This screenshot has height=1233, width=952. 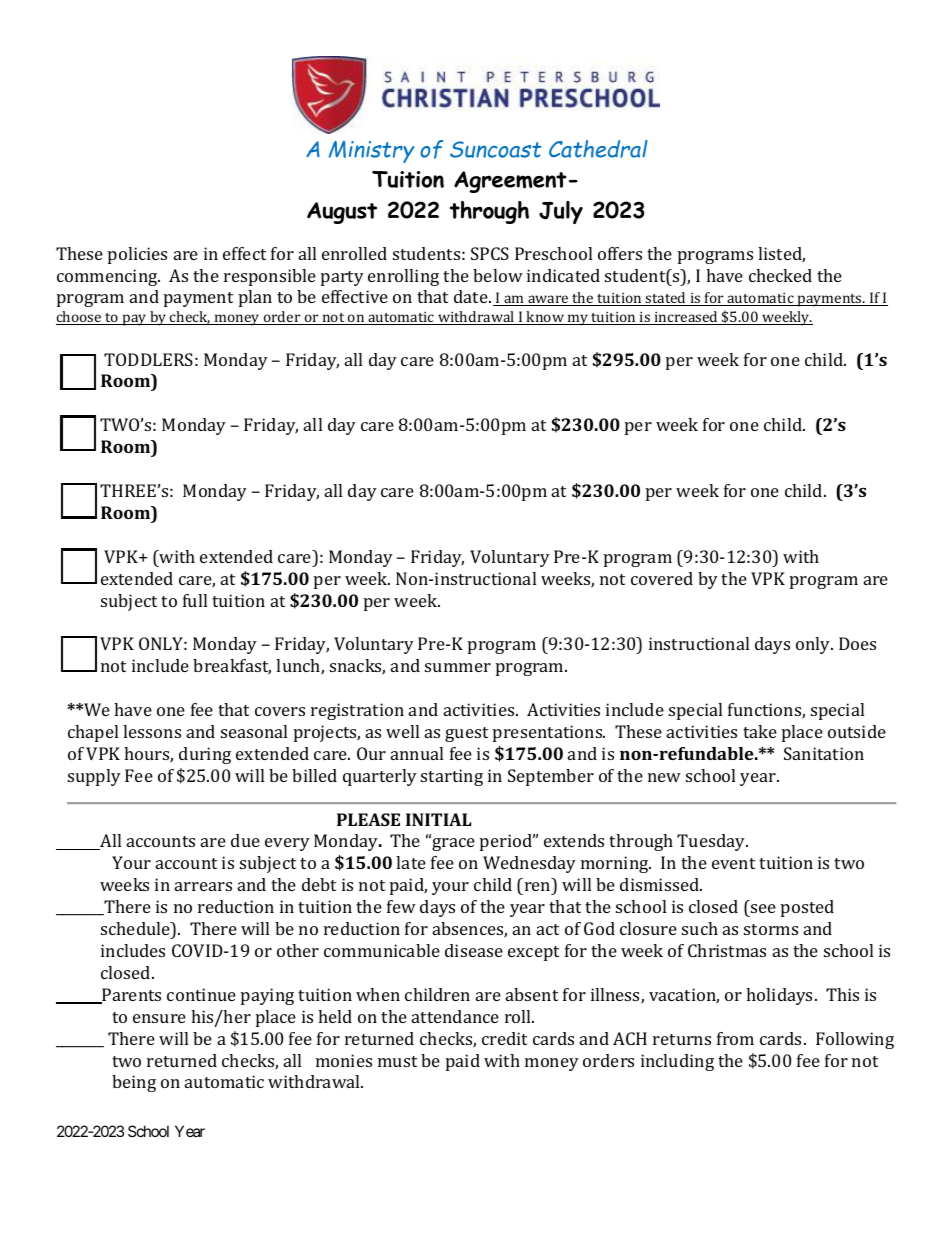 What do you see at coordinates (712, 842) in the screenshot?
I see `Tuesday` at bounding box center [712, 842].
